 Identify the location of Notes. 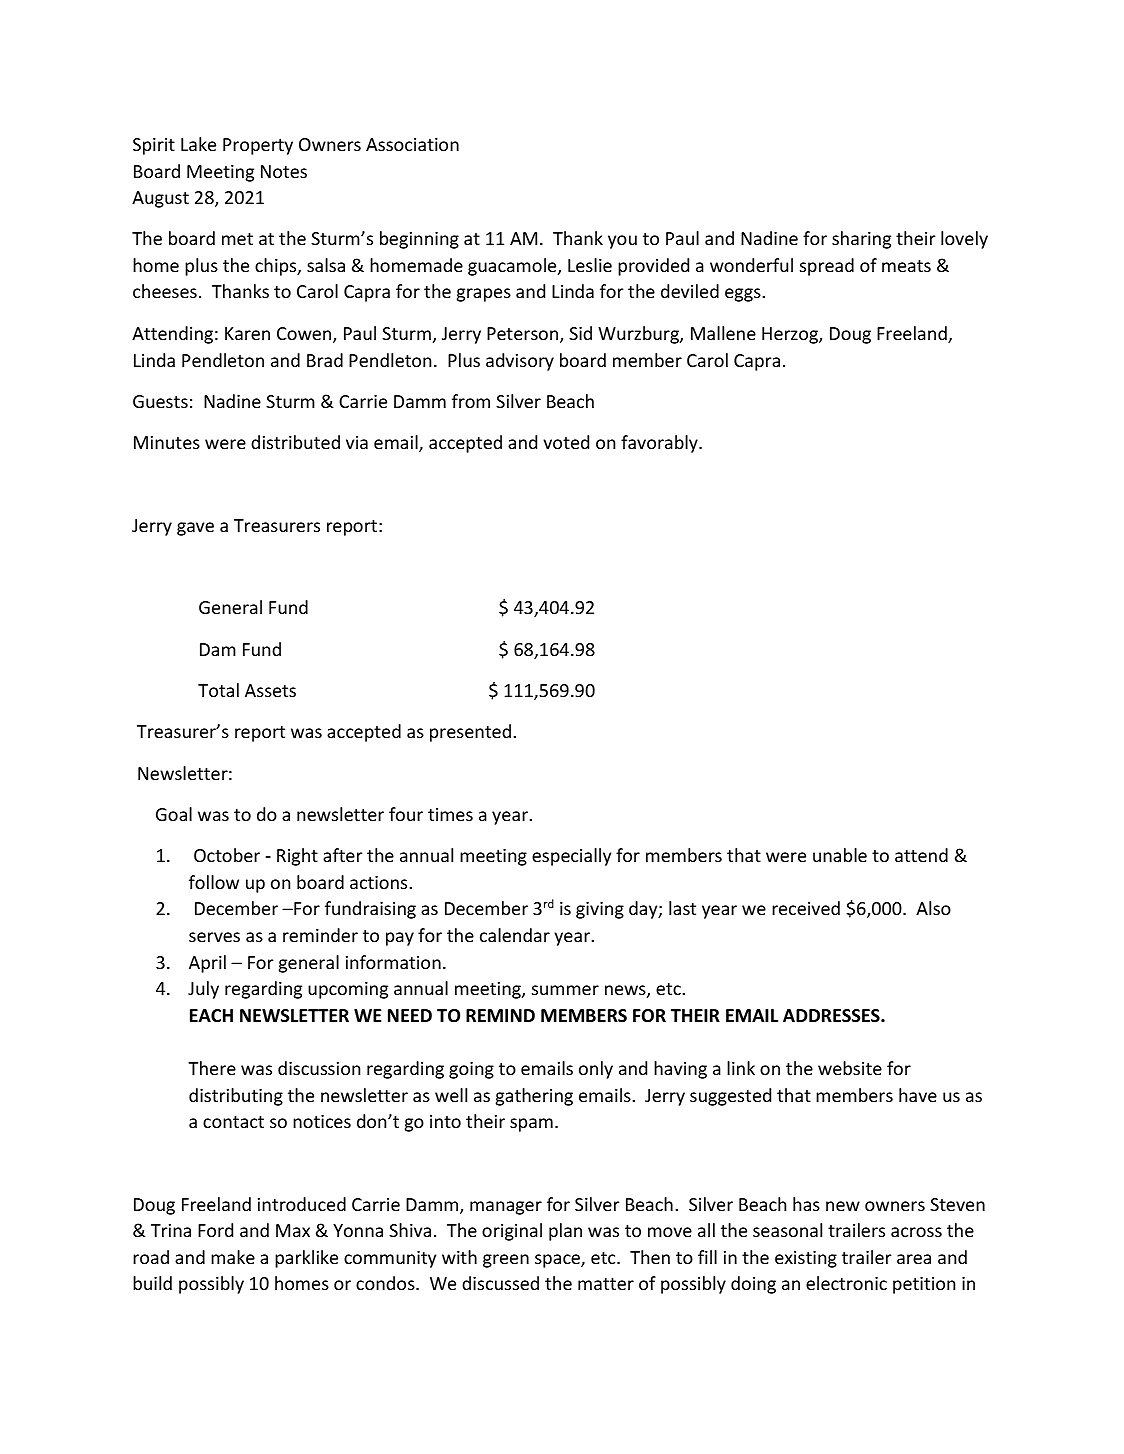
(284, 171).
